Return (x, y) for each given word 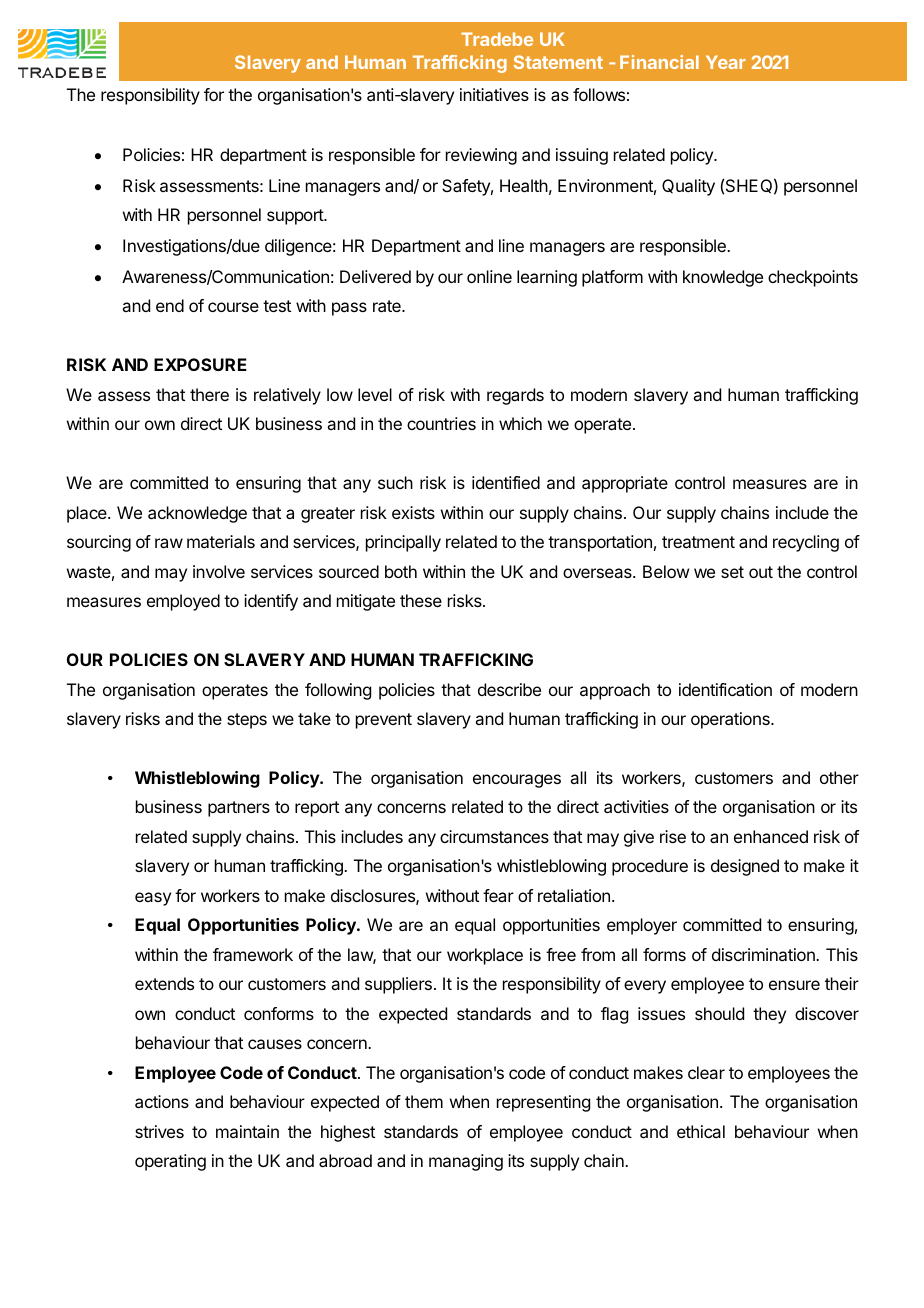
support (296, 217)
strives (159, 1131)
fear (498, 895)
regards (515, 396)
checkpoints (813, 278)
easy (153, 899)
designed (745, 867)
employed (183, 602)
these (421, 600)
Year (726, 62)
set (732, 572)
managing (466, 1162)
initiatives (494, 94)
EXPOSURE (200, 364)
